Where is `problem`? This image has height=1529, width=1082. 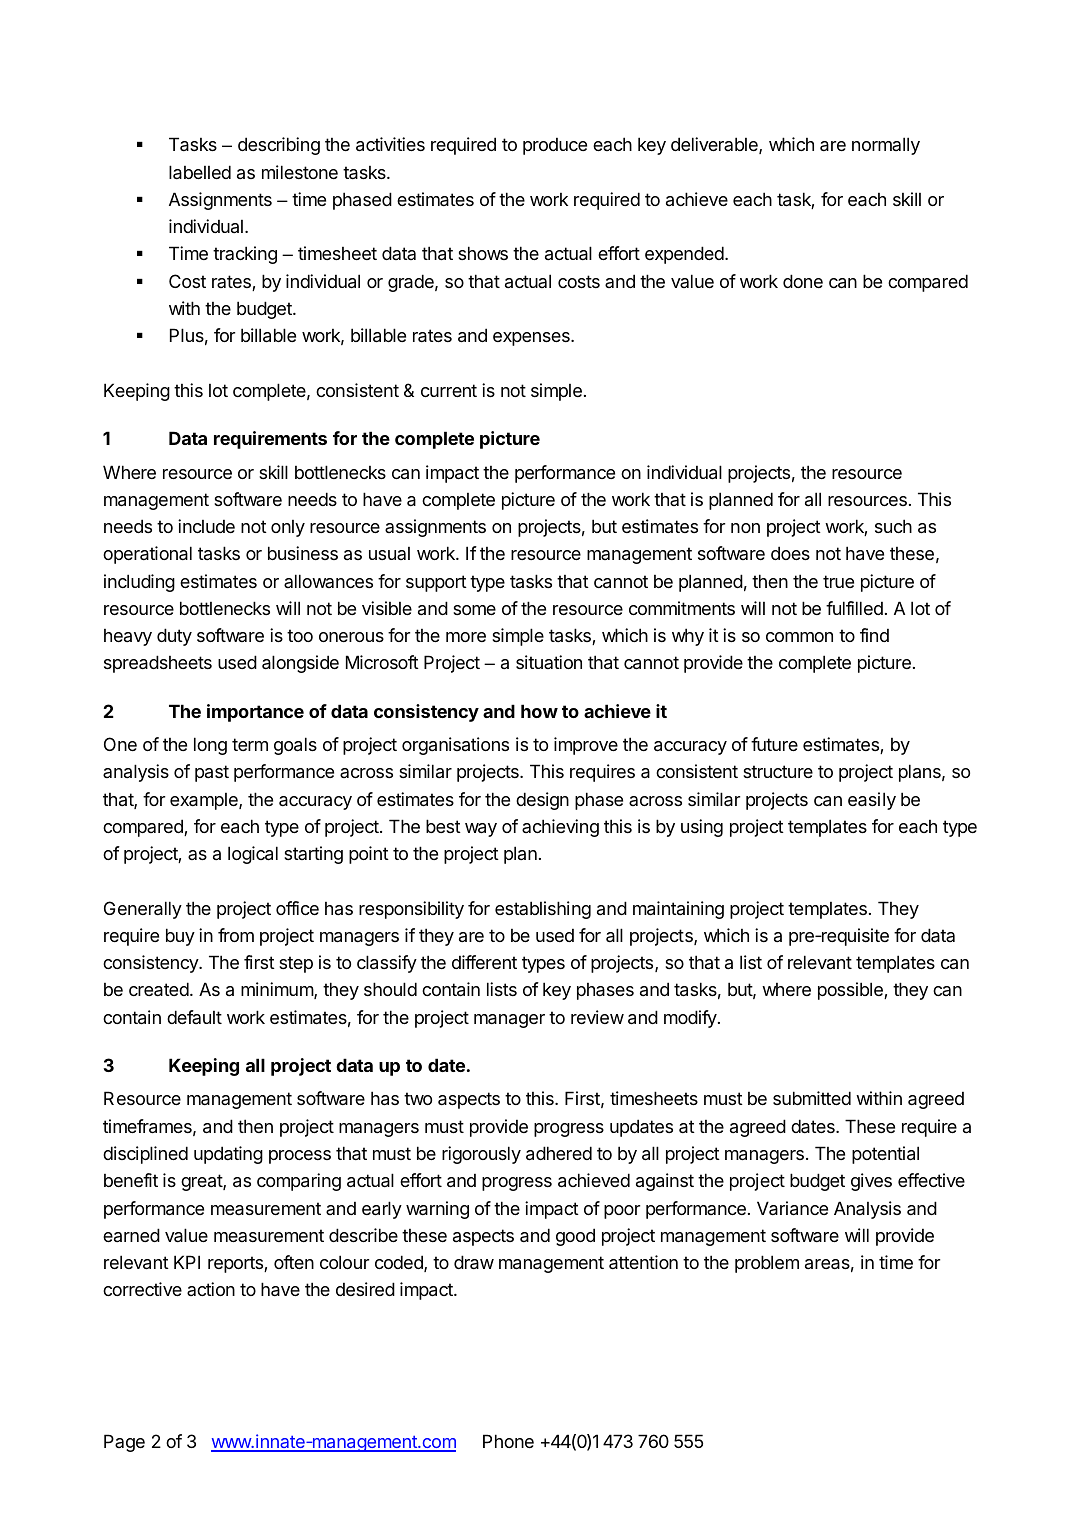 problem is located at coordinates (767, 1264).
